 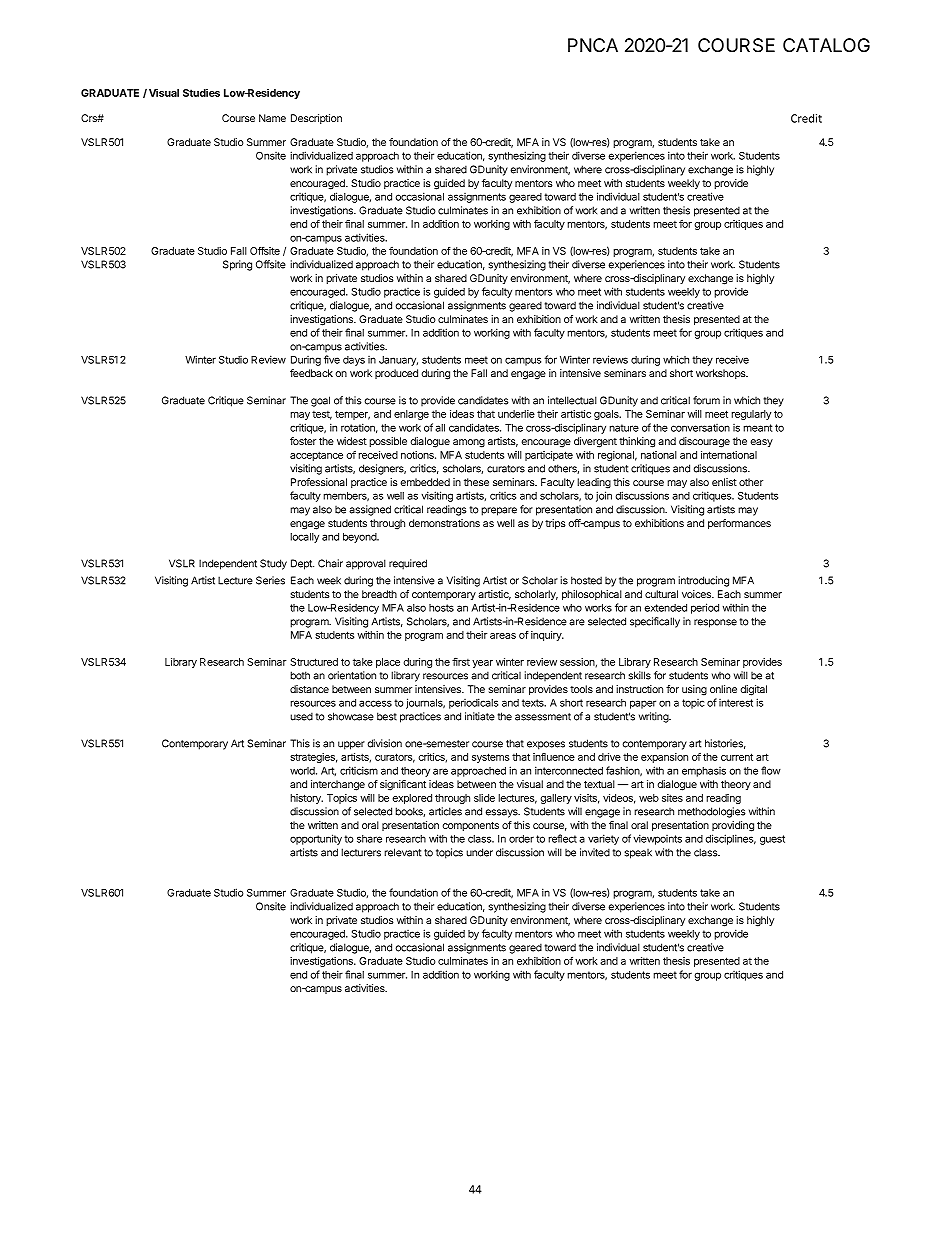 I want to click on order, so click(x=521, y=839).
